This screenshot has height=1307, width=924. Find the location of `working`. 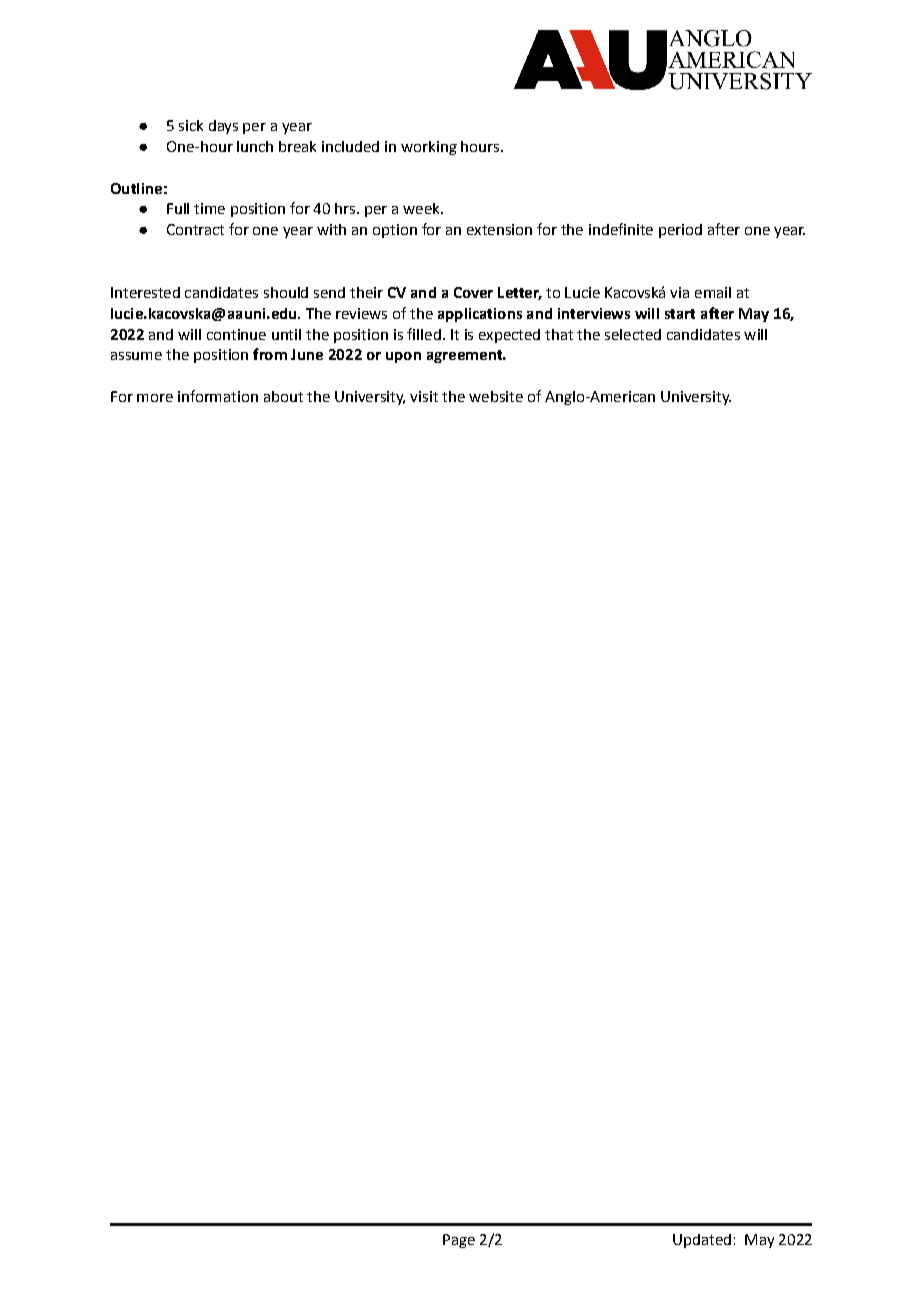

working is located at coordinates (429, 148).
